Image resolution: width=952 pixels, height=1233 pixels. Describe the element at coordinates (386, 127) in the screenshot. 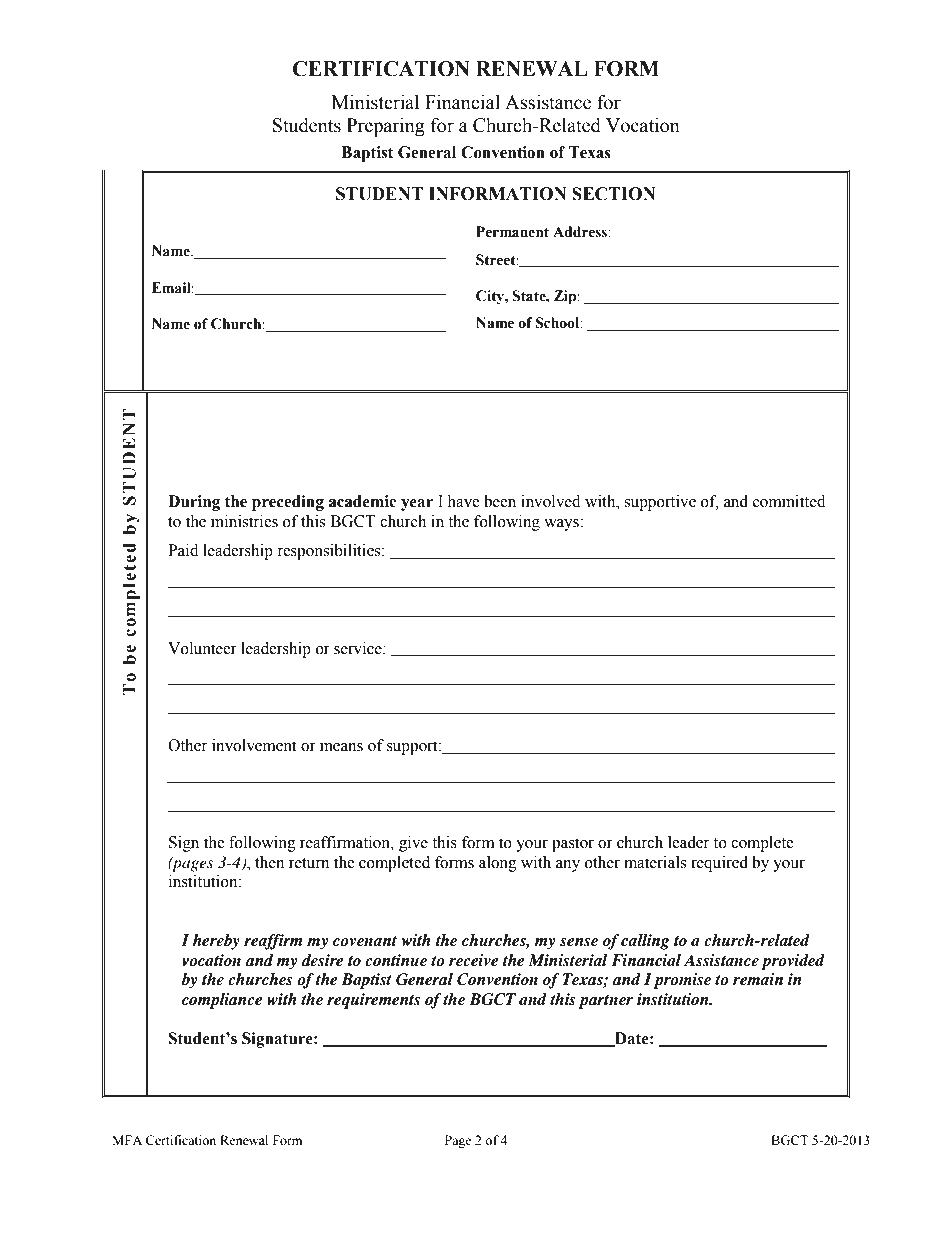

I see `Preparing` at that location.
